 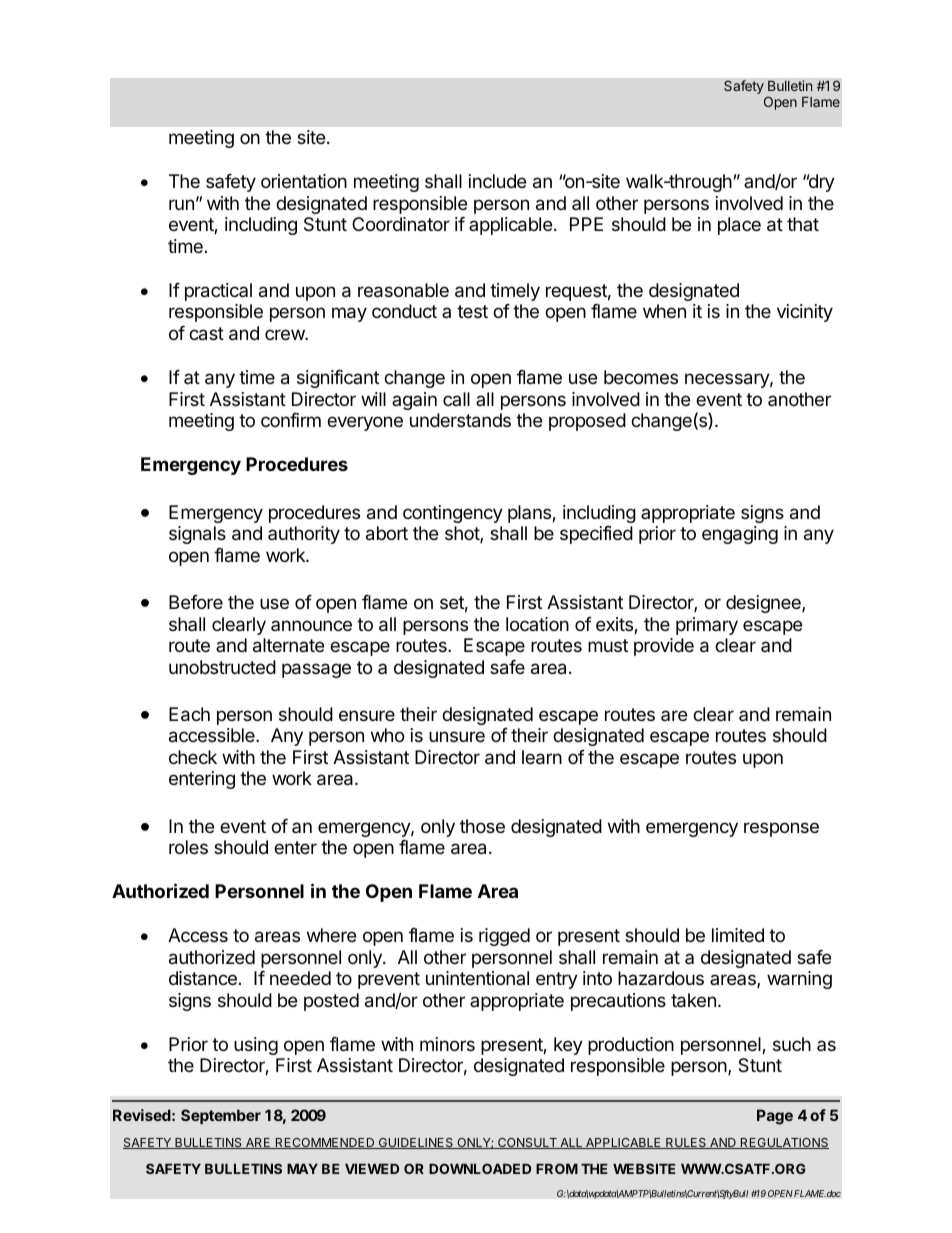 I want to click on response, so click(x=781, y=829).
